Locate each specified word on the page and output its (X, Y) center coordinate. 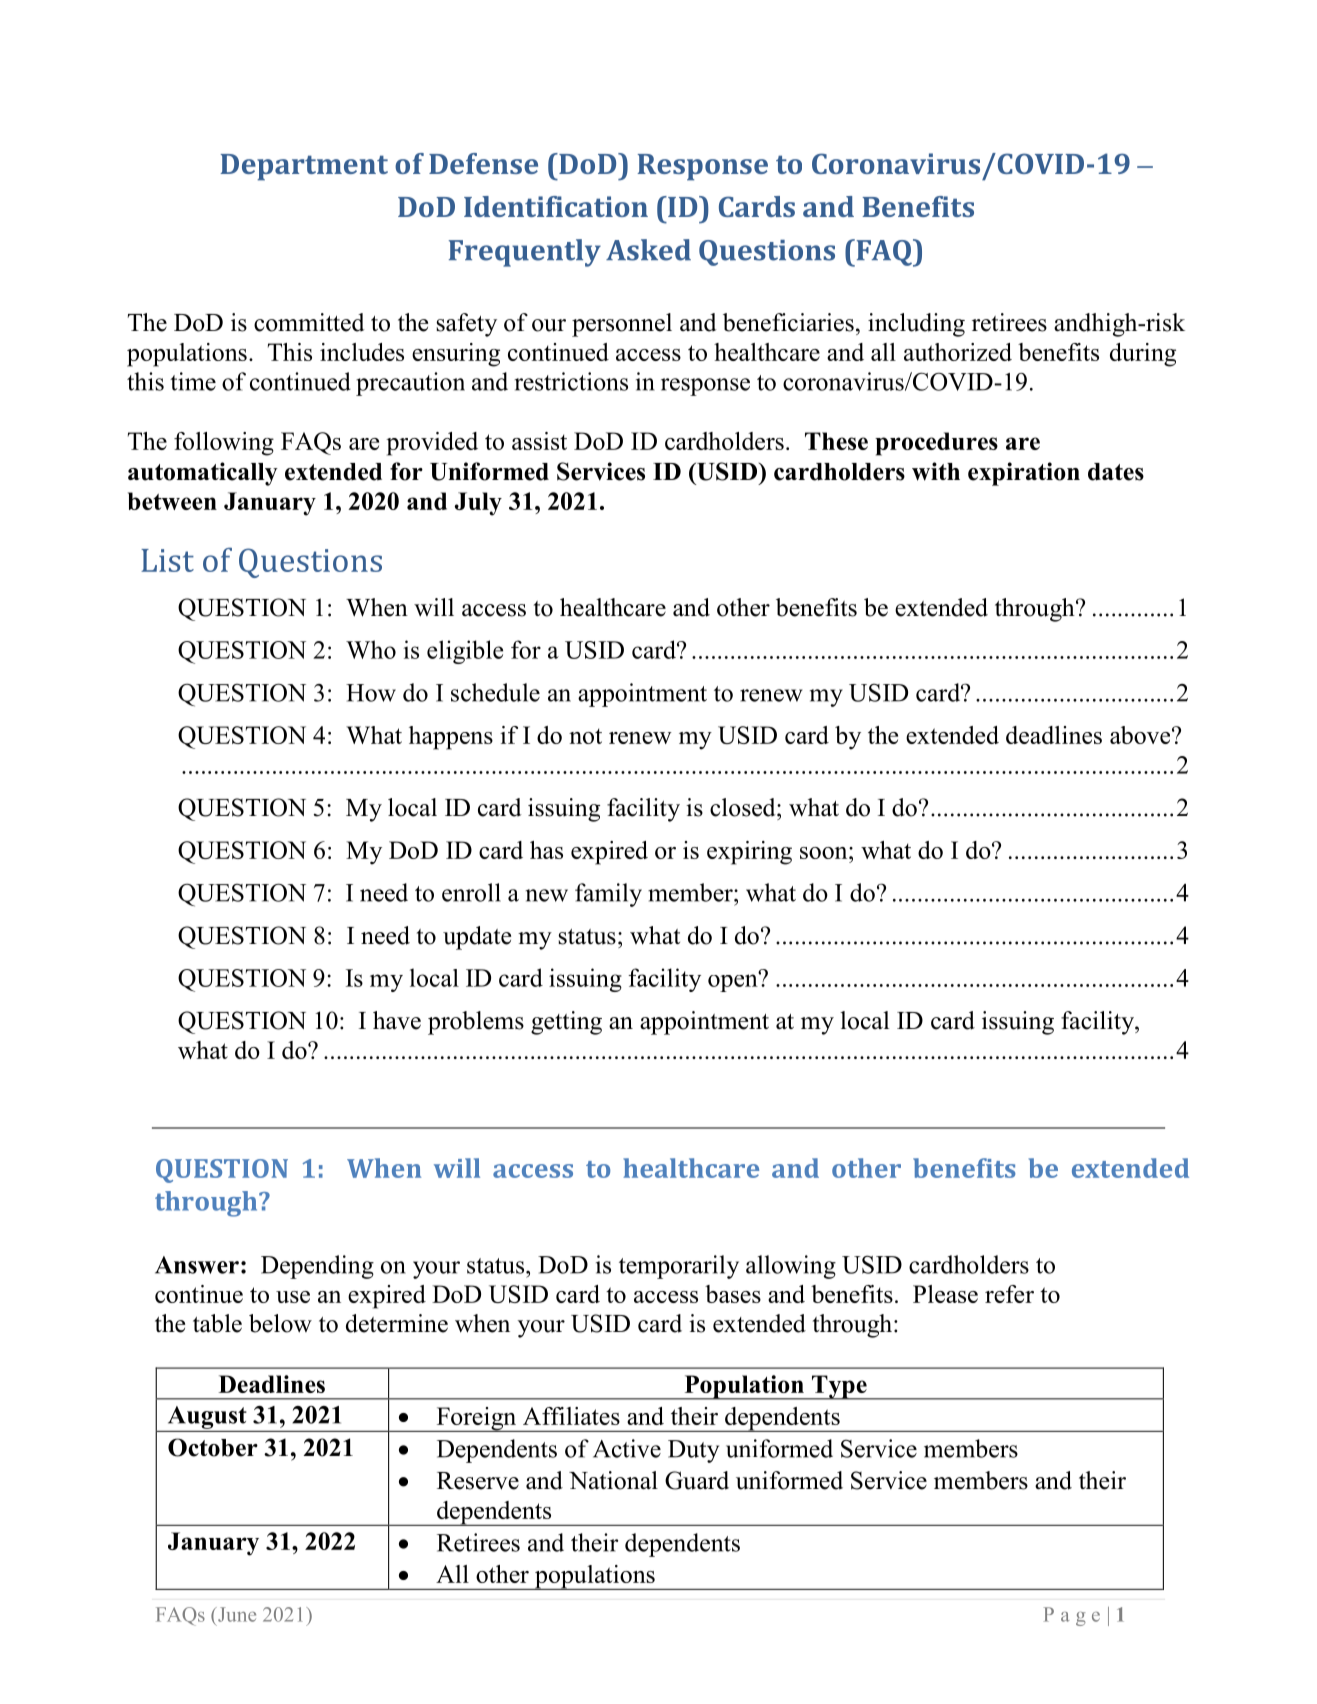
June (236, 1614)
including (916, 325)
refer (1009, 1294)
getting (566, 1023)
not (585, 736)
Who (371, 649)
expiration (1024, 474)
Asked (648, 250)
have (397, 1020)
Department (304, 167)
